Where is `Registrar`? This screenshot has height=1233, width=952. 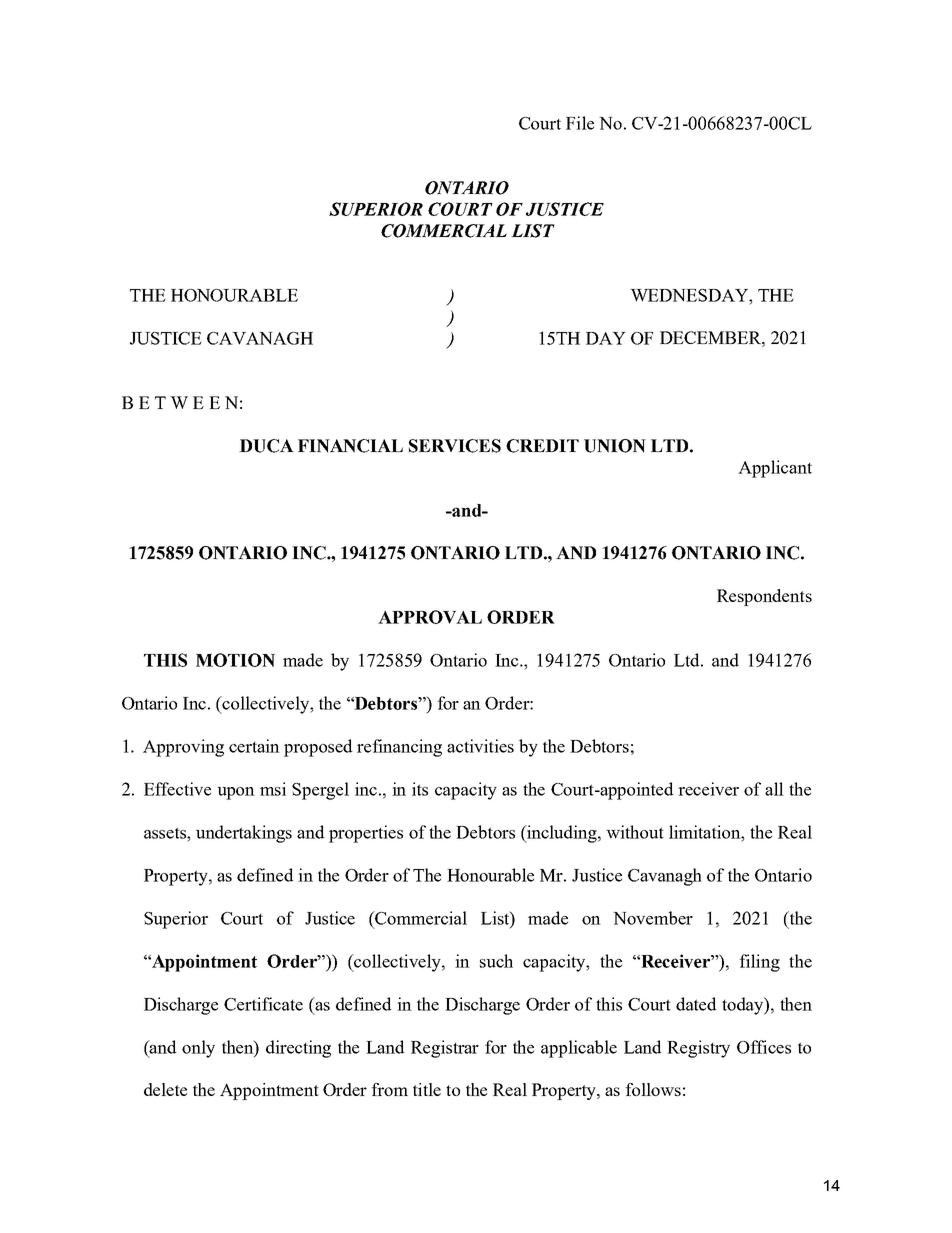 Registrar is located at coordinates (445, 1049).
